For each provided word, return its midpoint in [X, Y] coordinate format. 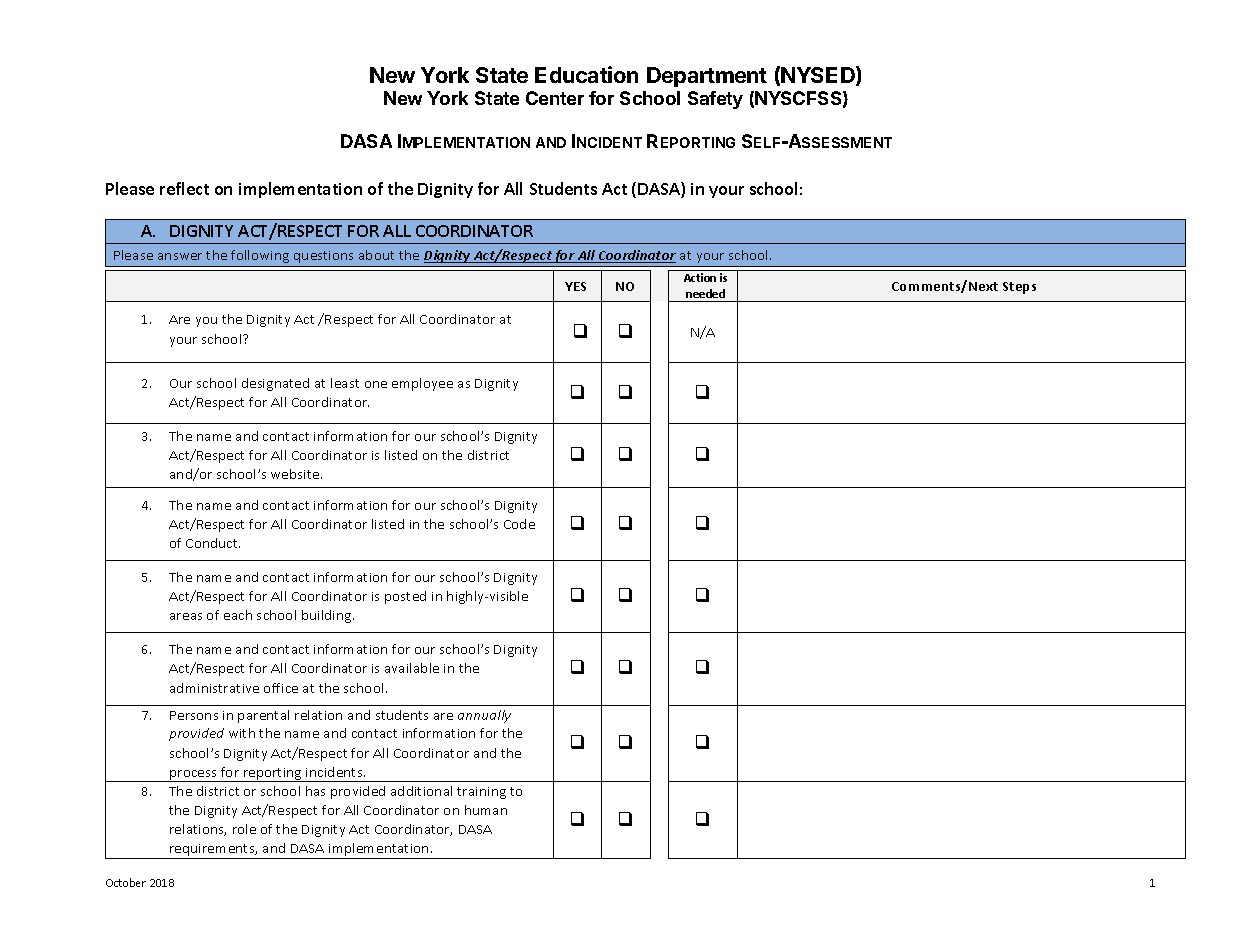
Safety [715, 100]
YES [575, 286]
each [238, 615]
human [486, 810]
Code [519, 524]
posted [405, 597]
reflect [184, 188]
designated [275, 384]
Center [555, 98]
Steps [1019, 288]
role [244, 829]
